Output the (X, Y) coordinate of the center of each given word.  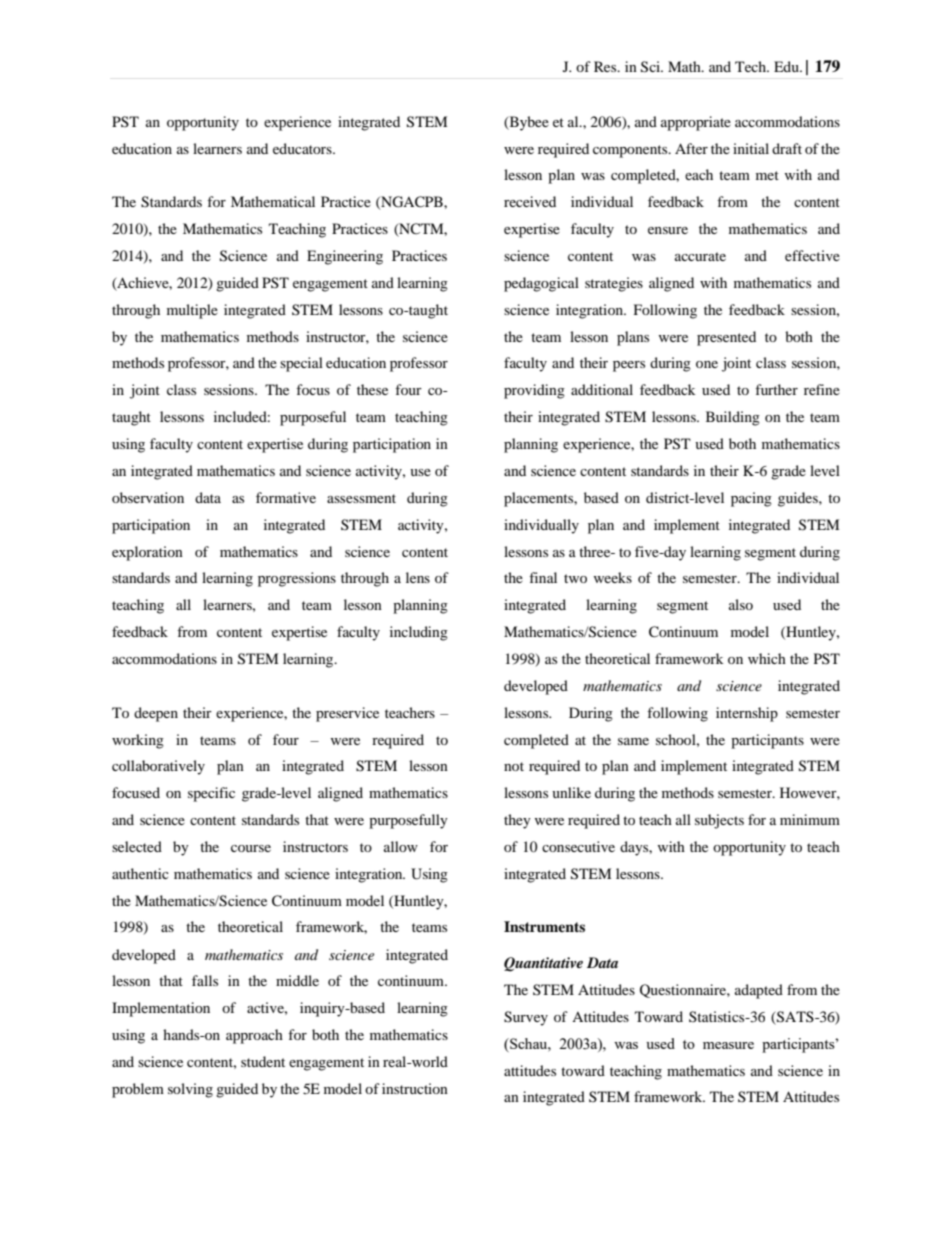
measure (728, 1045)
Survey (526, 1018)
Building (733, 418)
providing (534, 391)
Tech (752, 66)
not (514, 766)
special (301, 364)
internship (747, 714)
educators (303, 148)
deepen (156, 714)
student (263, 1061)
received (530, 201)
